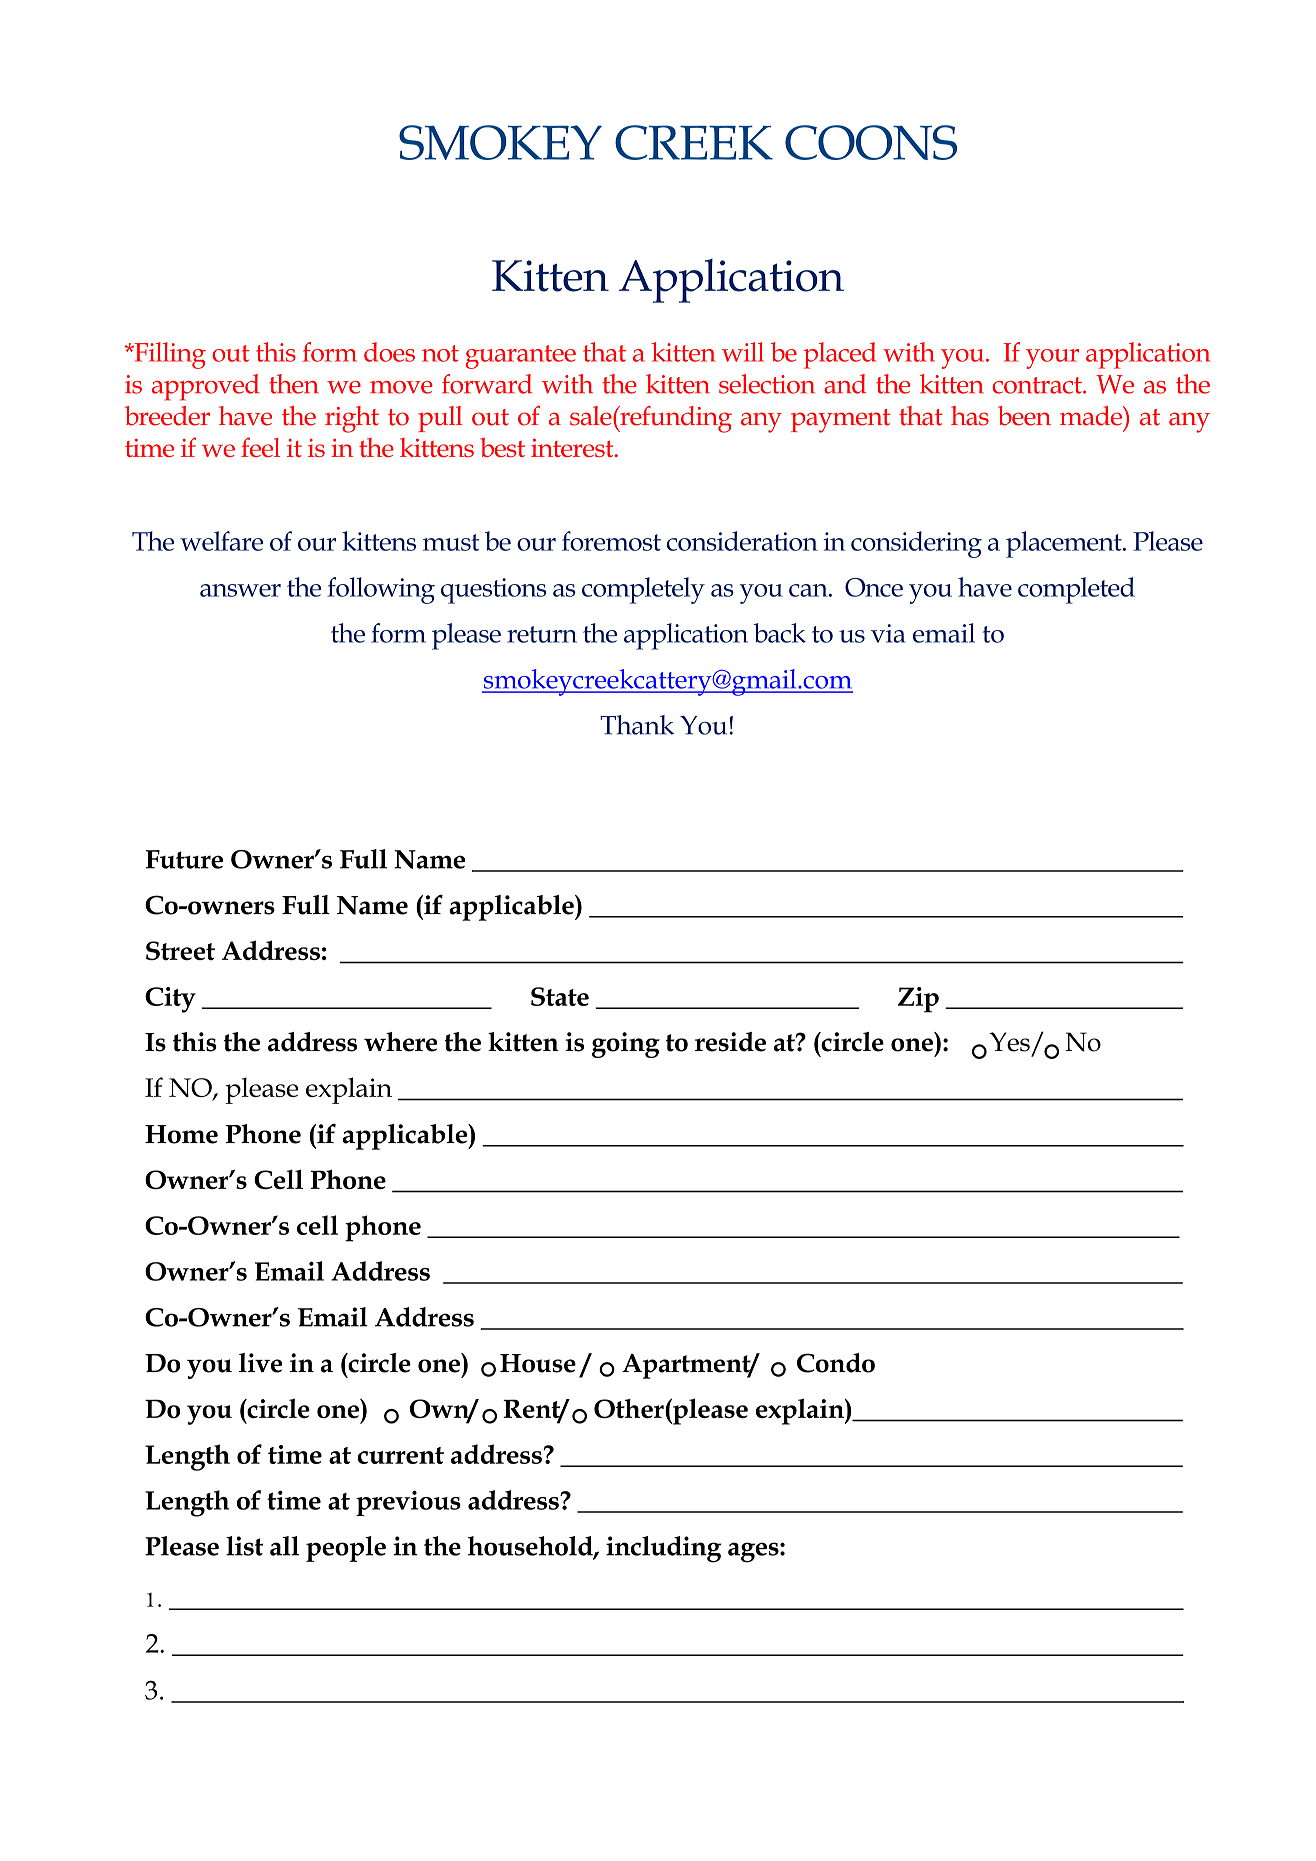 The image size is (1316, 1861). What do you see at coordinates (871, 142) in the page?
I see `COONS` at bounding box center [871, 142].
